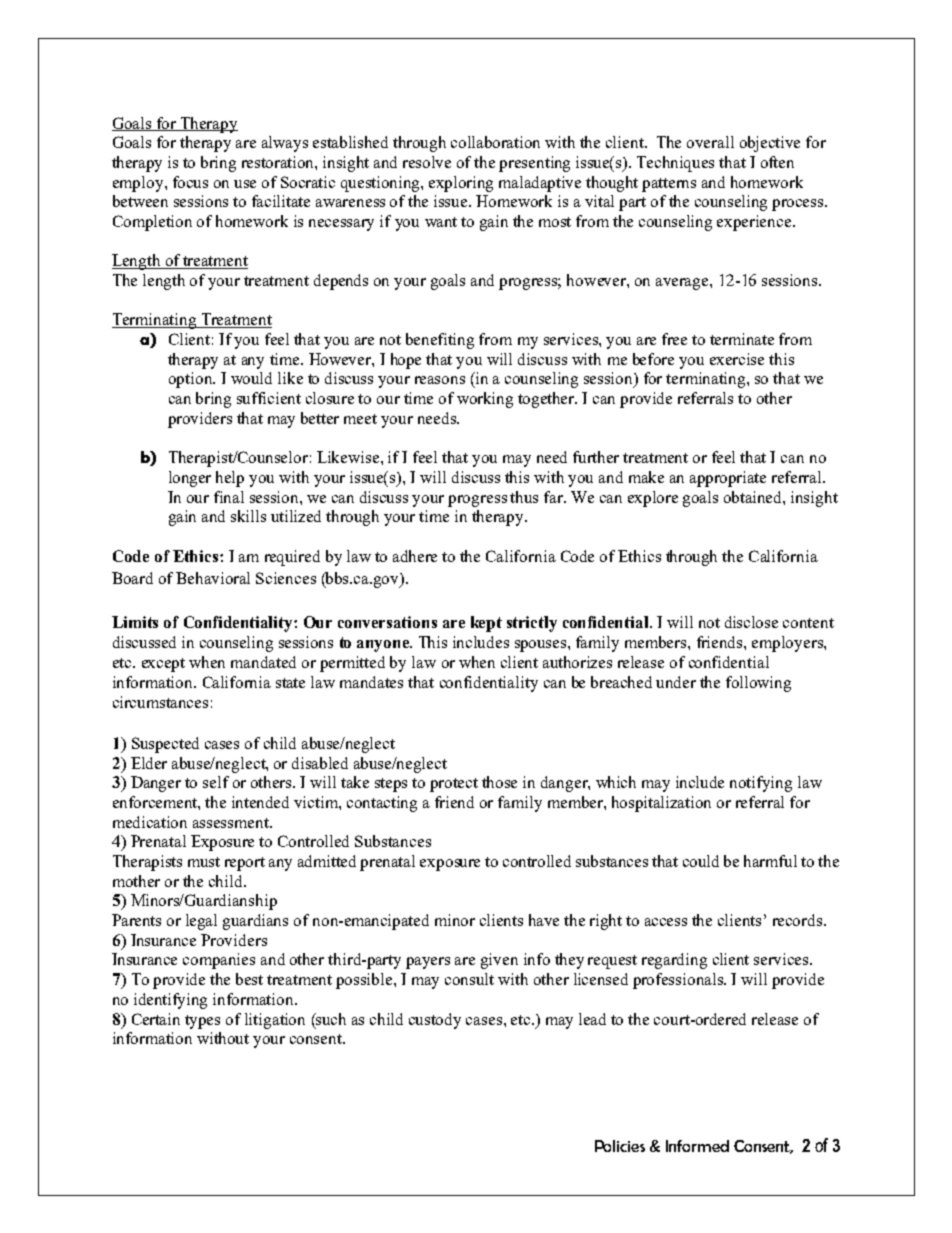 The image size is (952, 1233). I want to click on types, so click(202, 1022).
